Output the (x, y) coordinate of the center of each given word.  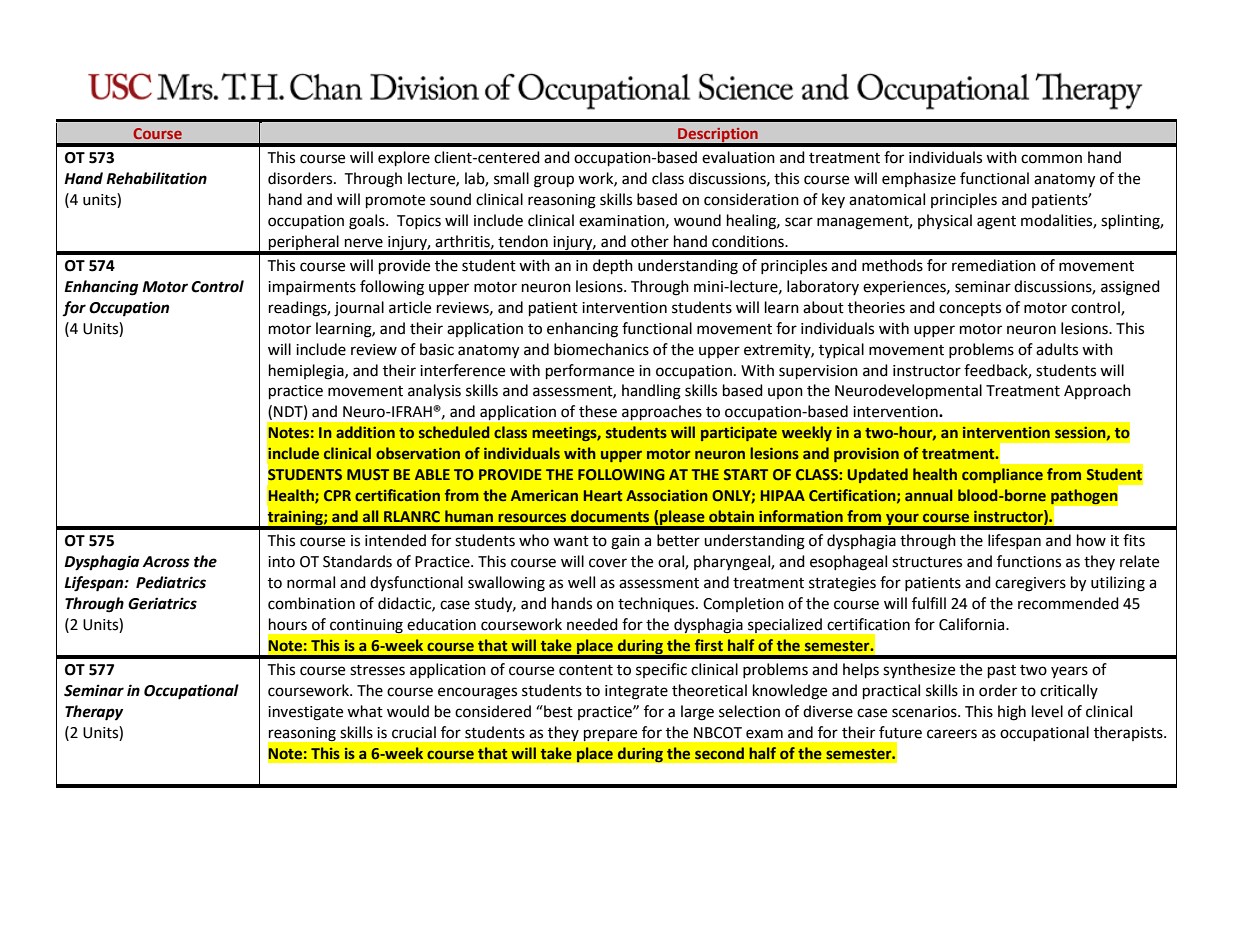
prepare (610, 735)
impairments (312, 288)
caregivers (1030, 584)
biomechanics (601, 349)
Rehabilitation (156, 178)
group (554, 181)
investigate (305, 713)
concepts (970, 309)
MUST (368, 474)
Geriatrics (162, 603)
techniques (657, 604)
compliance (1002, 475)
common (1051, 159)
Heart (603, 495)
